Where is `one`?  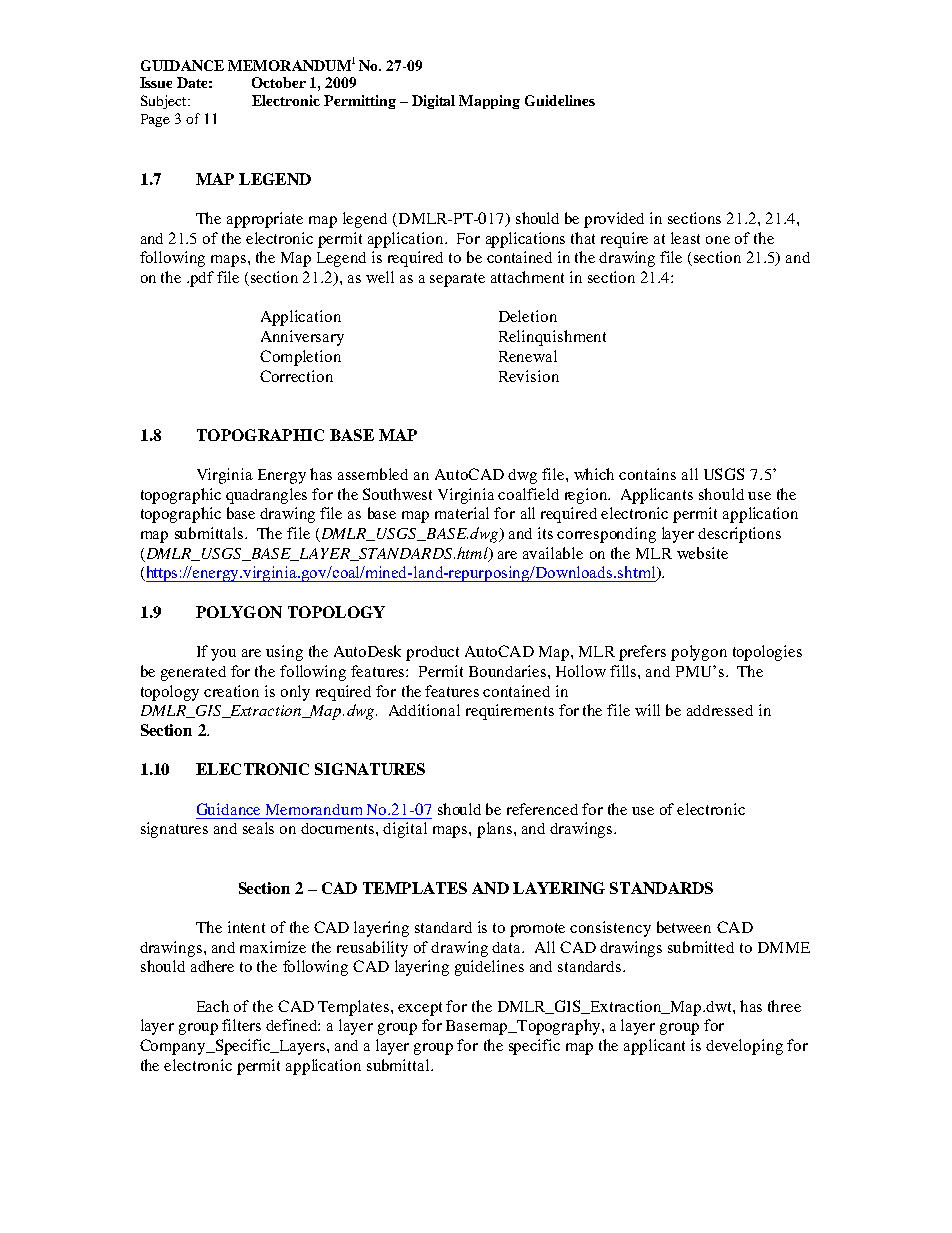
one is located at coordinates (718, 240).
